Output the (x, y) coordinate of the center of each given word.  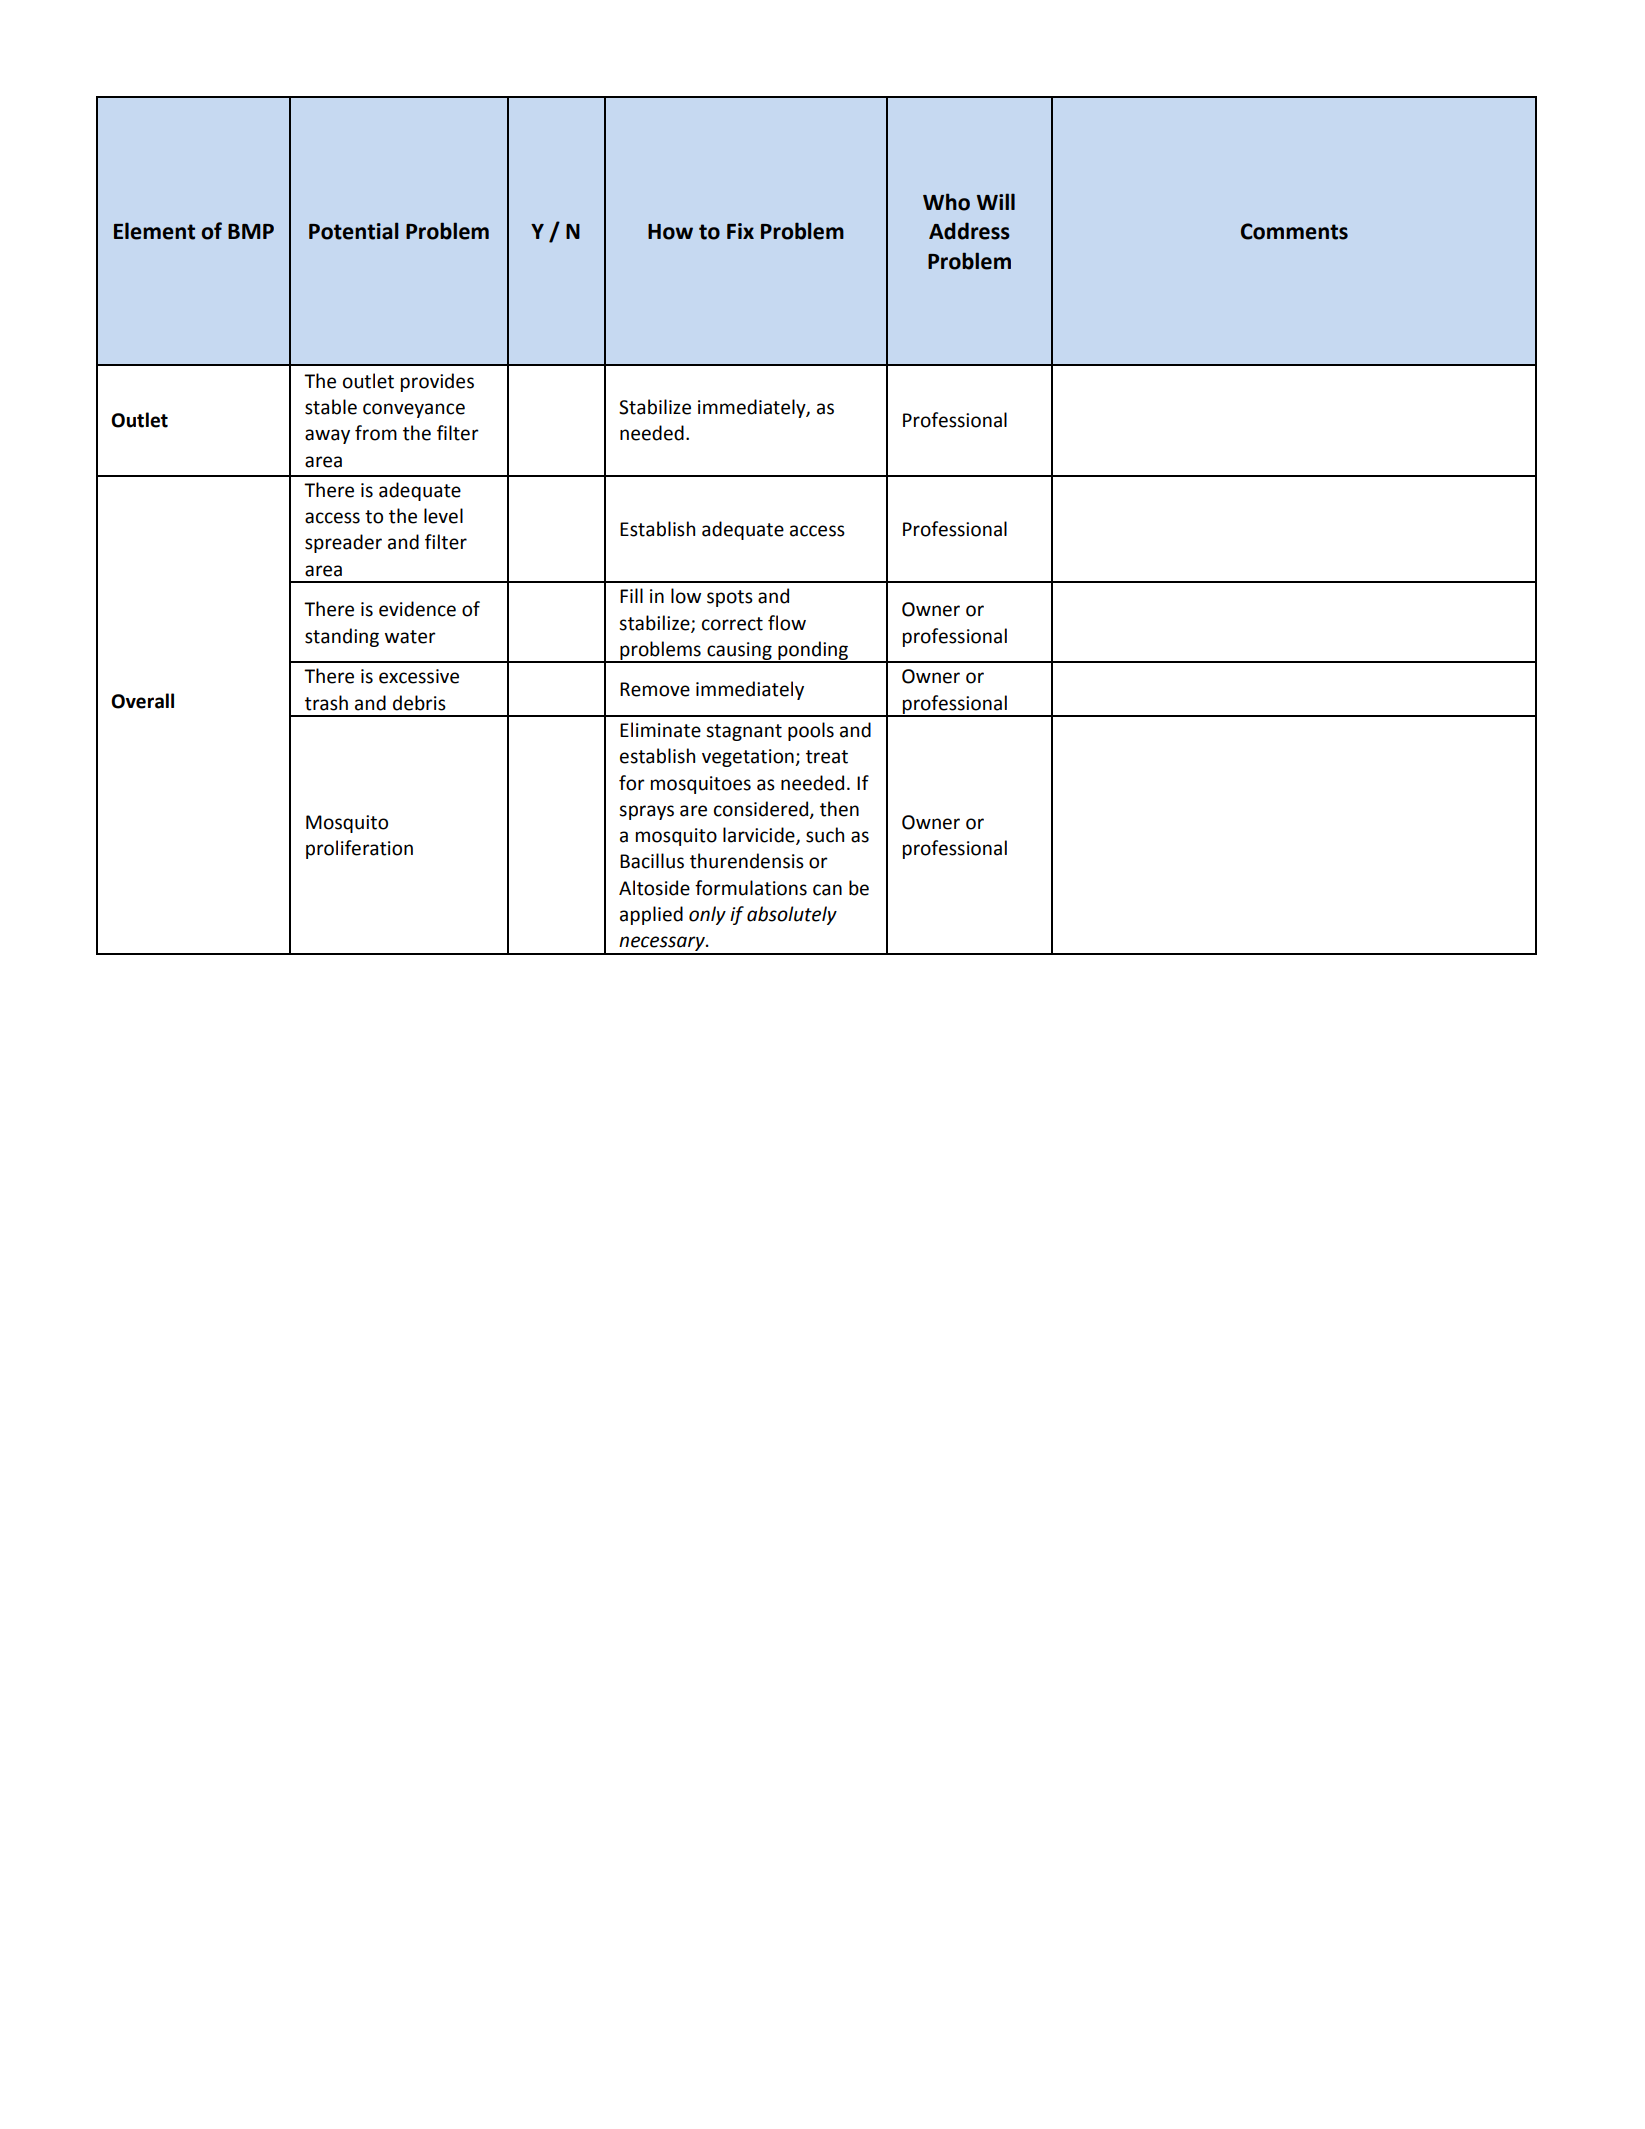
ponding (813, 651)
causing (739, 652)
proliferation (359, 849)
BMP (251, 231)
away (327, 436)
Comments (1294, 231)
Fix (740, 231)
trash (326, 703)
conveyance (414, 410)
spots (730, 598)
